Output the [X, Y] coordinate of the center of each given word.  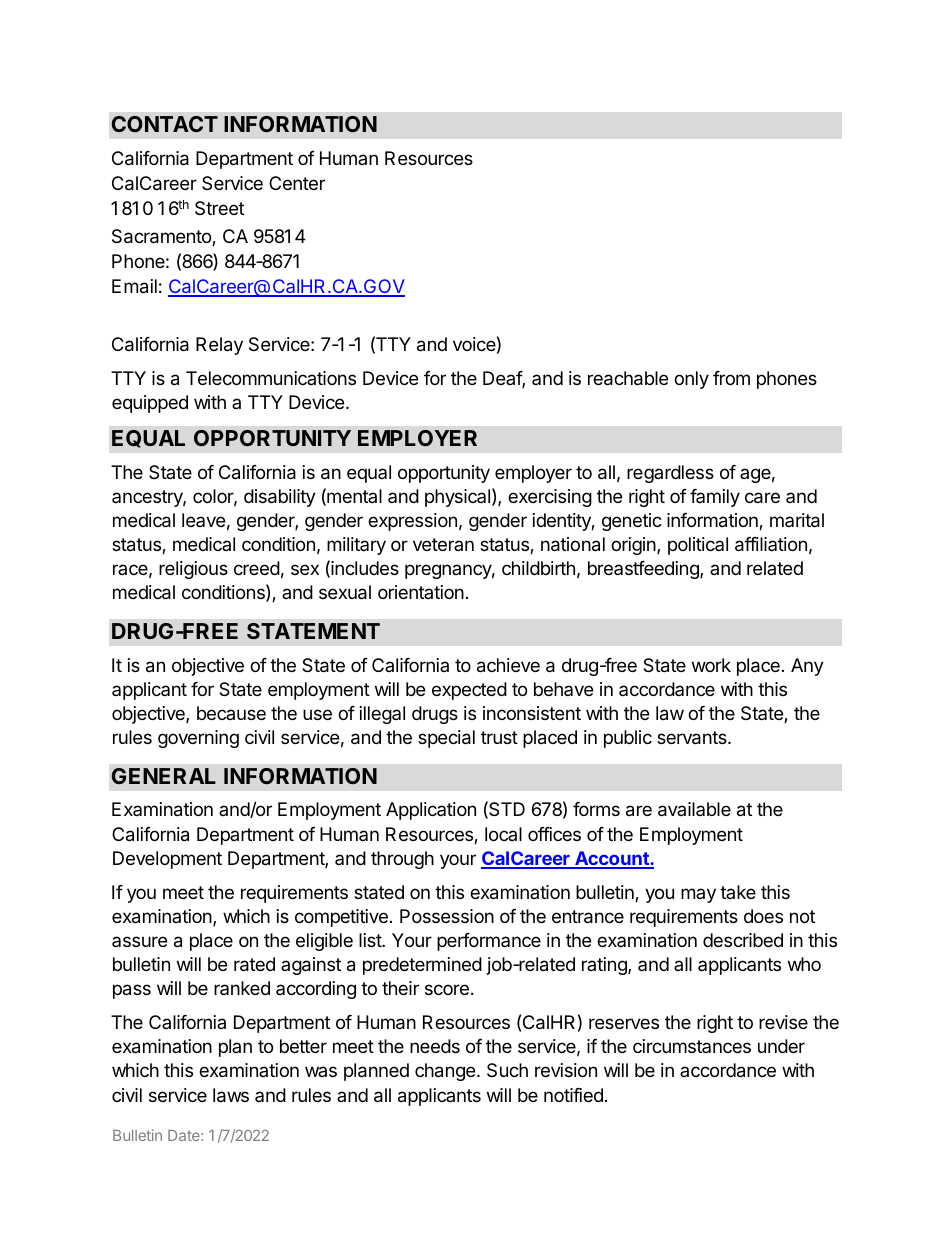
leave [203, 520]
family [715, 498]
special [446, 739]
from [731, 378]
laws [231, 1095]
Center [297, 183]
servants [693, 738]
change [445, 1072]
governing [198, 739]
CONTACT [165, 124]
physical [457, 498]
